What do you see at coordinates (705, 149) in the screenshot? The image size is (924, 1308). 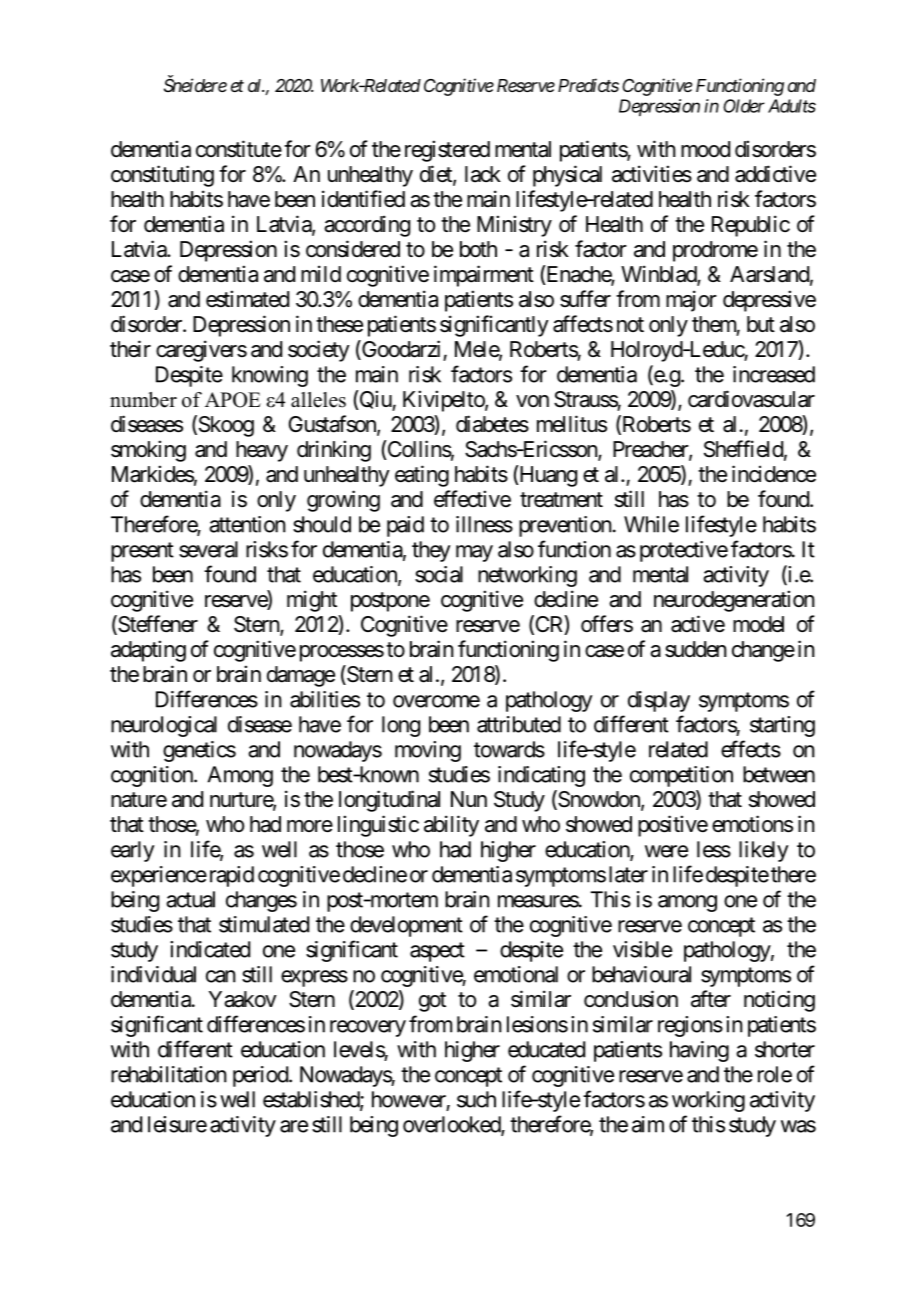 I see `mood` at bounding box center [705, 149].
